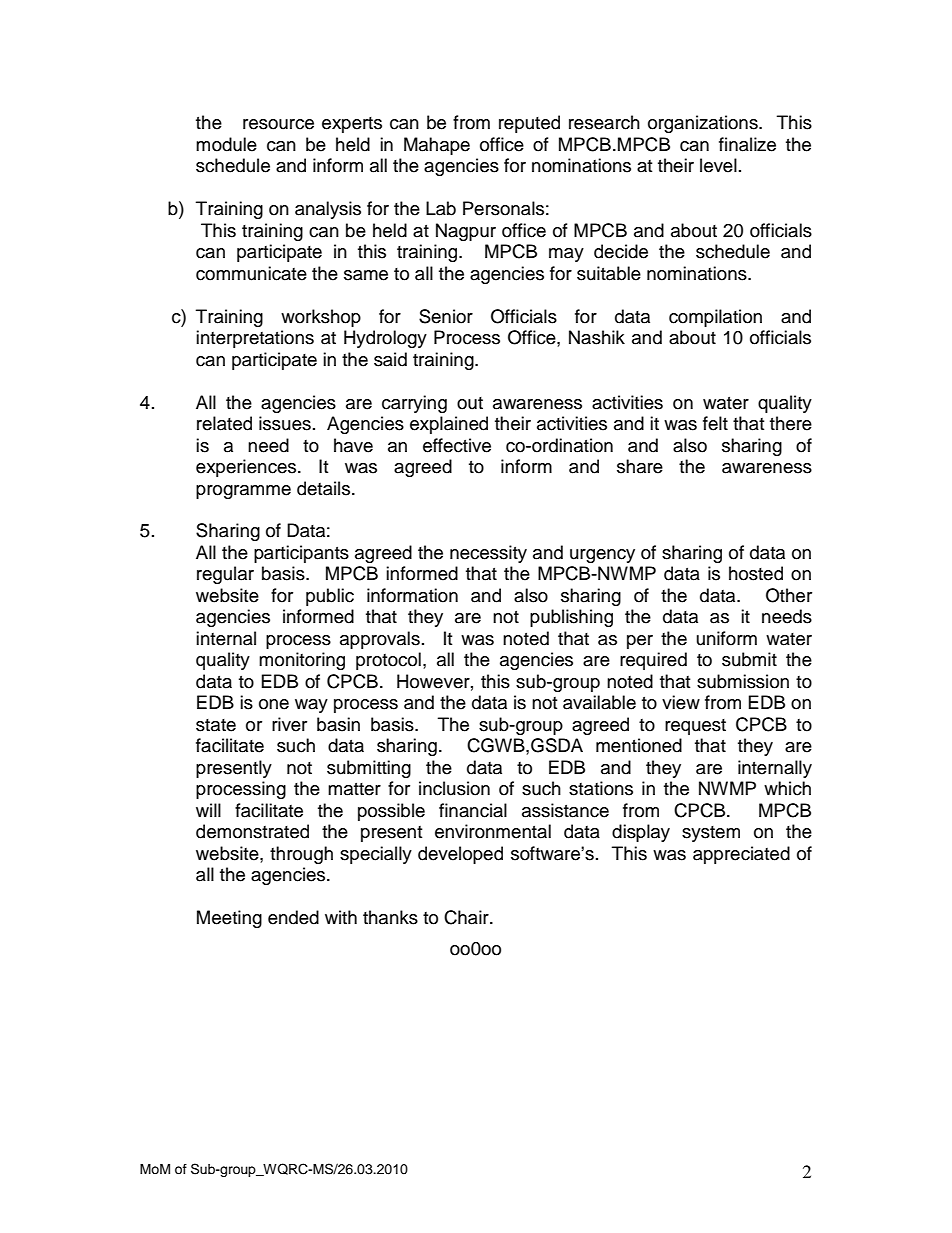  What do you see at coordinates (695, 727) in the screenshot?
I see `request` at bounding box center [695, 727].
